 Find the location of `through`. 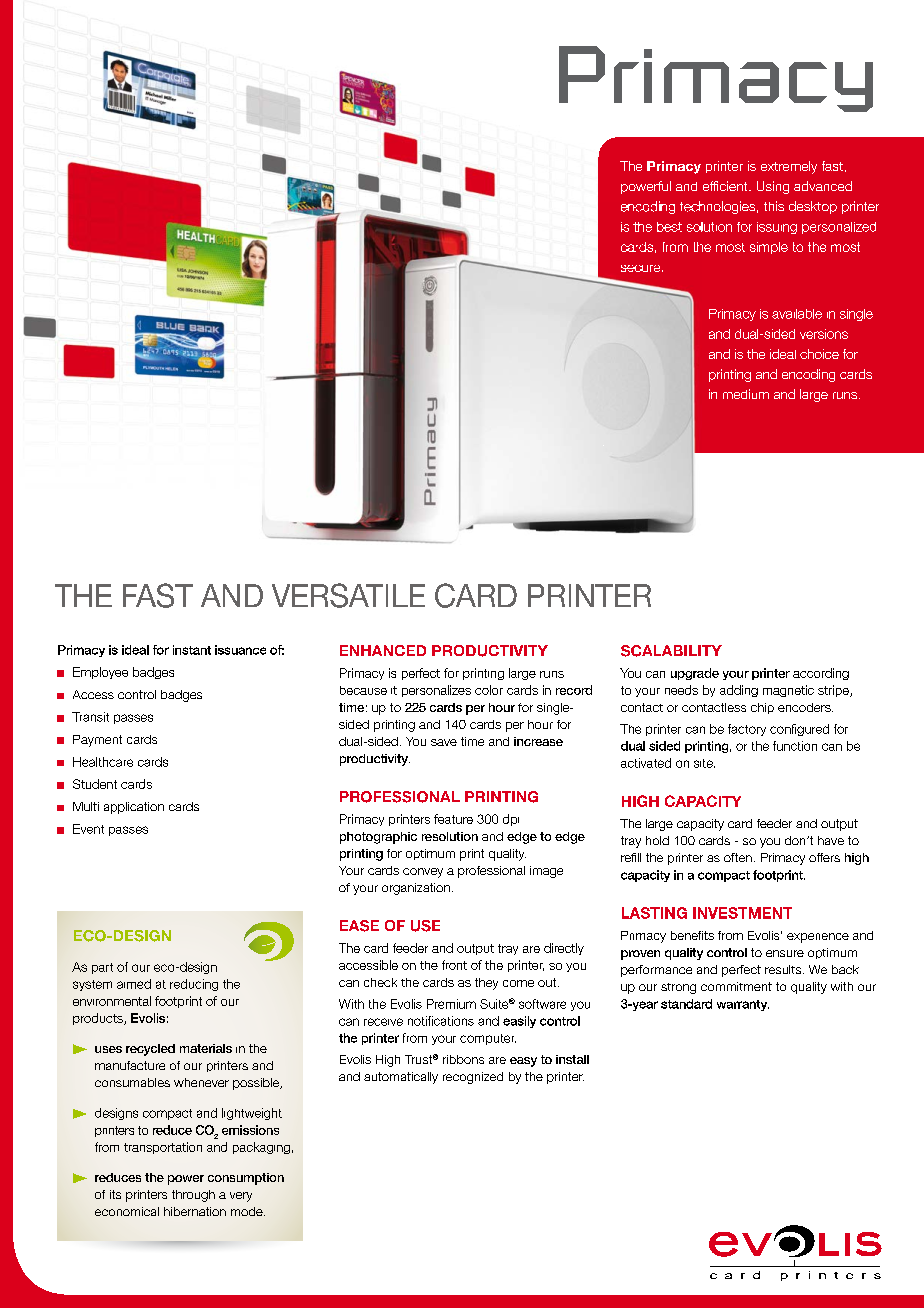

through is located at coordinates (193, 1196).
